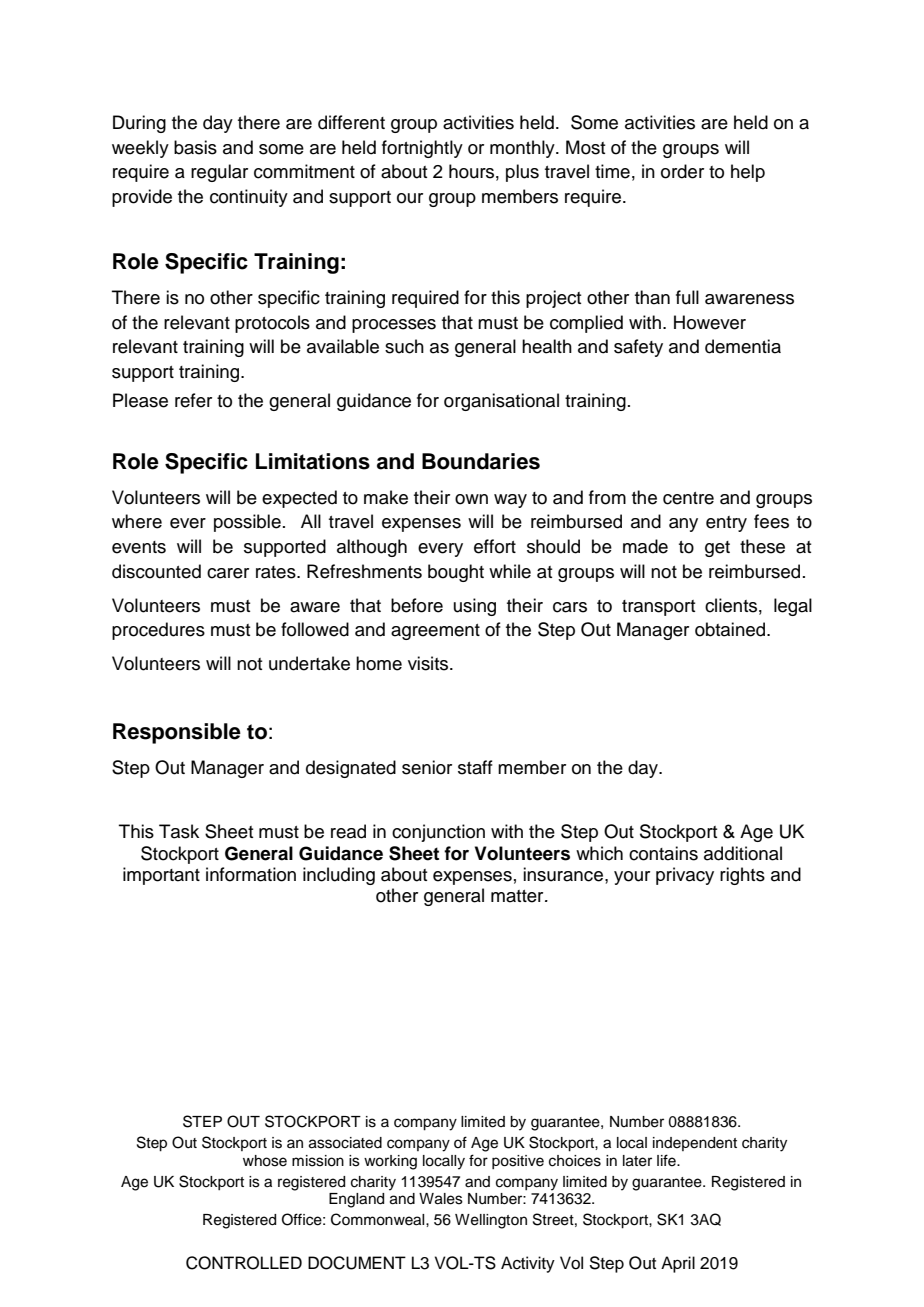 The width and height of the document is (924, 1307). I want to click on rights, so click(742, 876).
